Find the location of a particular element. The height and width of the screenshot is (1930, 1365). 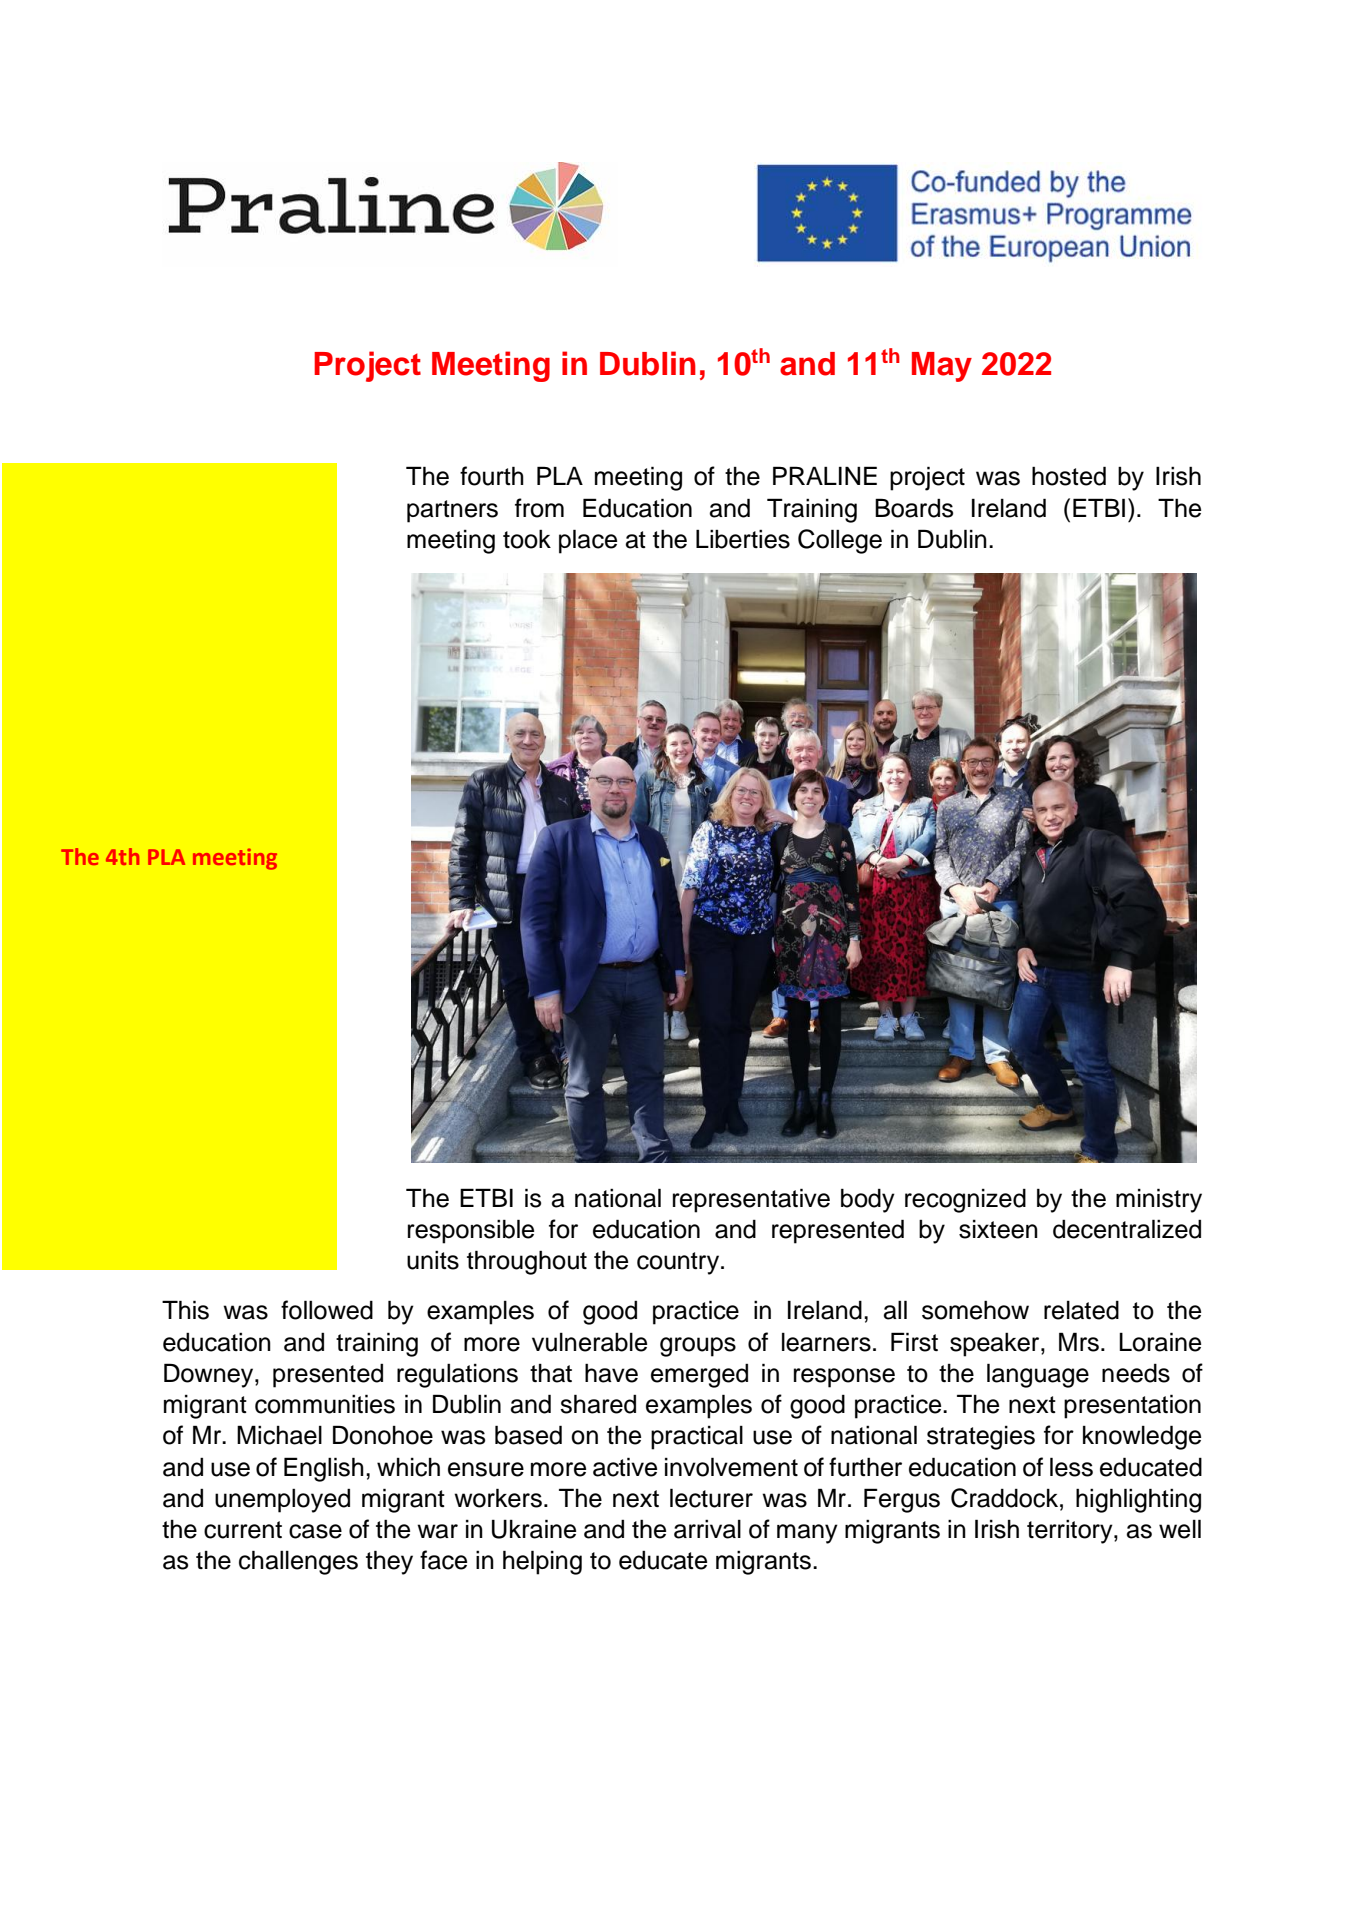

Liberties is located at coordinates (743, 539).
